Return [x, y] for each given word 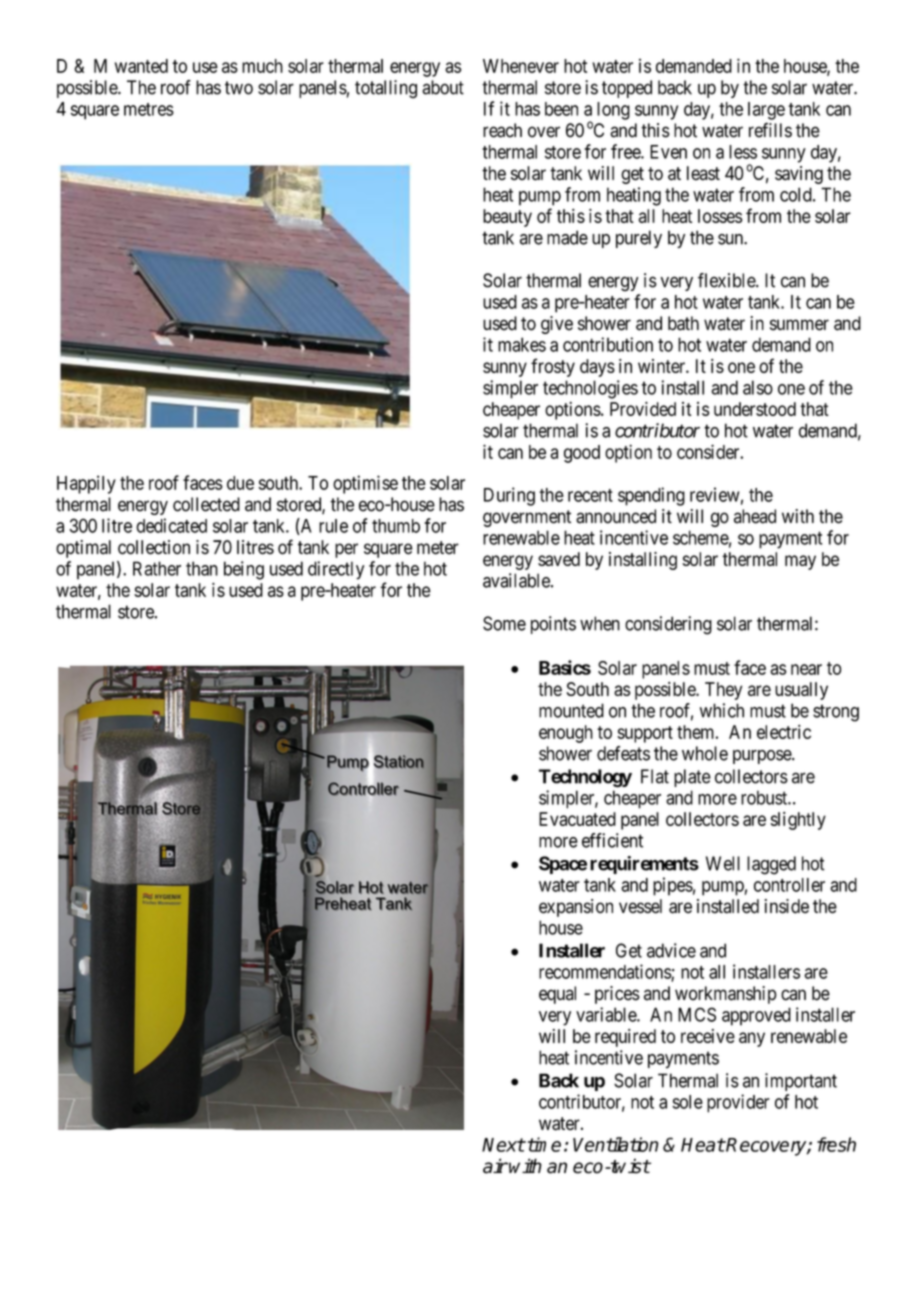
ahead [755, 516]
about [443, 87]
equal [557, 995]
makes [522, 344]
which [722, 710]
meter [438, 548]
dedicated [171, 525]
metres [149, 109]
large [766, 111]
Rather [157, 568]
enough [566, 734]
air [495, 1166]
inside [787, 906]
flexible [727, 280]
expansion [576, 908]
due [240, 483]
